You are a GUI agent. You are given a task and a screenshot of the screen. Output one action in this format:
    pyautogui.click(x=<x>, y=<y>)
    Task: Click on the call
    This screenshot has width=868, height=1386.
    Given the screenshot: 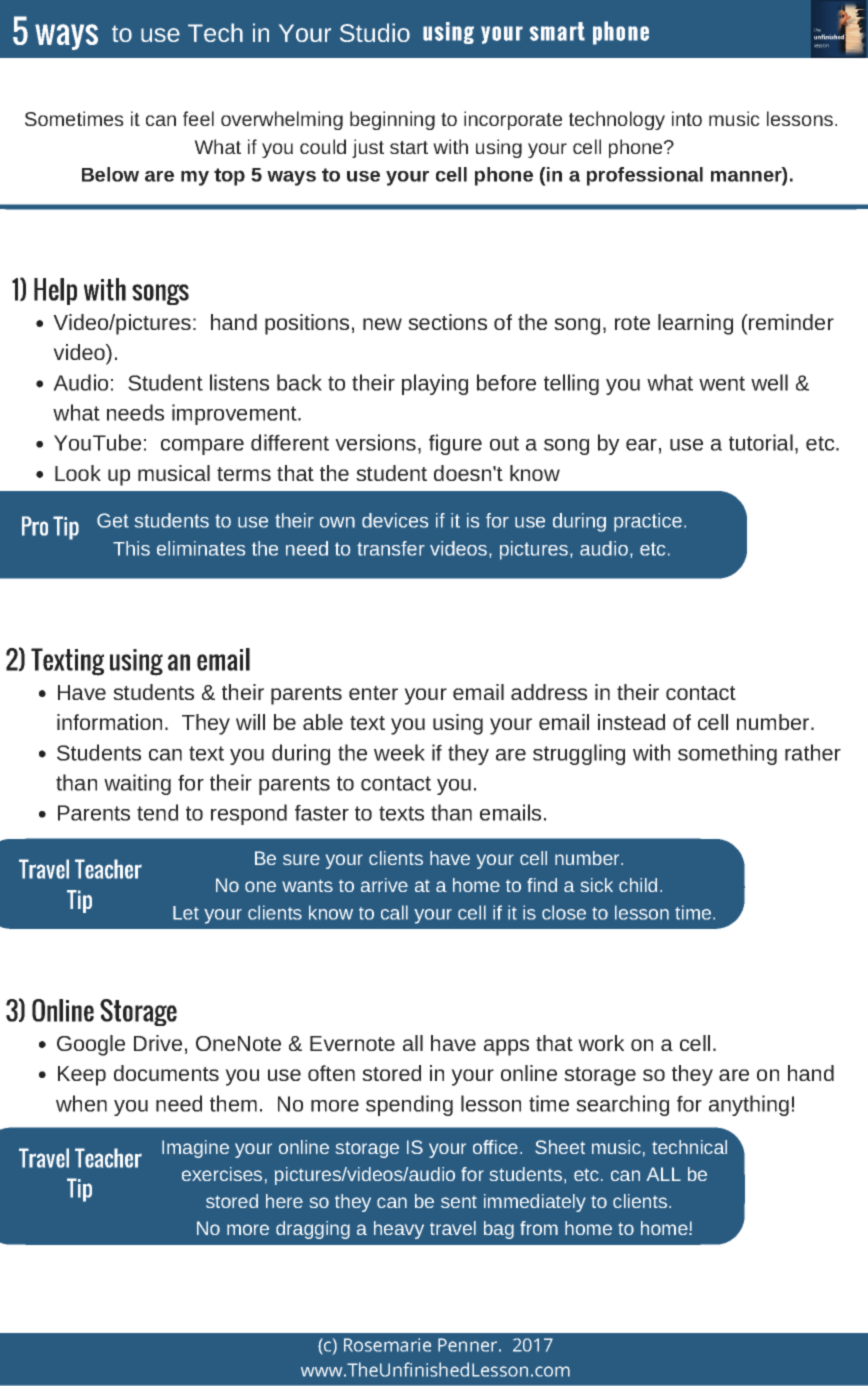 What is the action you would take?
    pyautogui.click(x=394, y=912)
